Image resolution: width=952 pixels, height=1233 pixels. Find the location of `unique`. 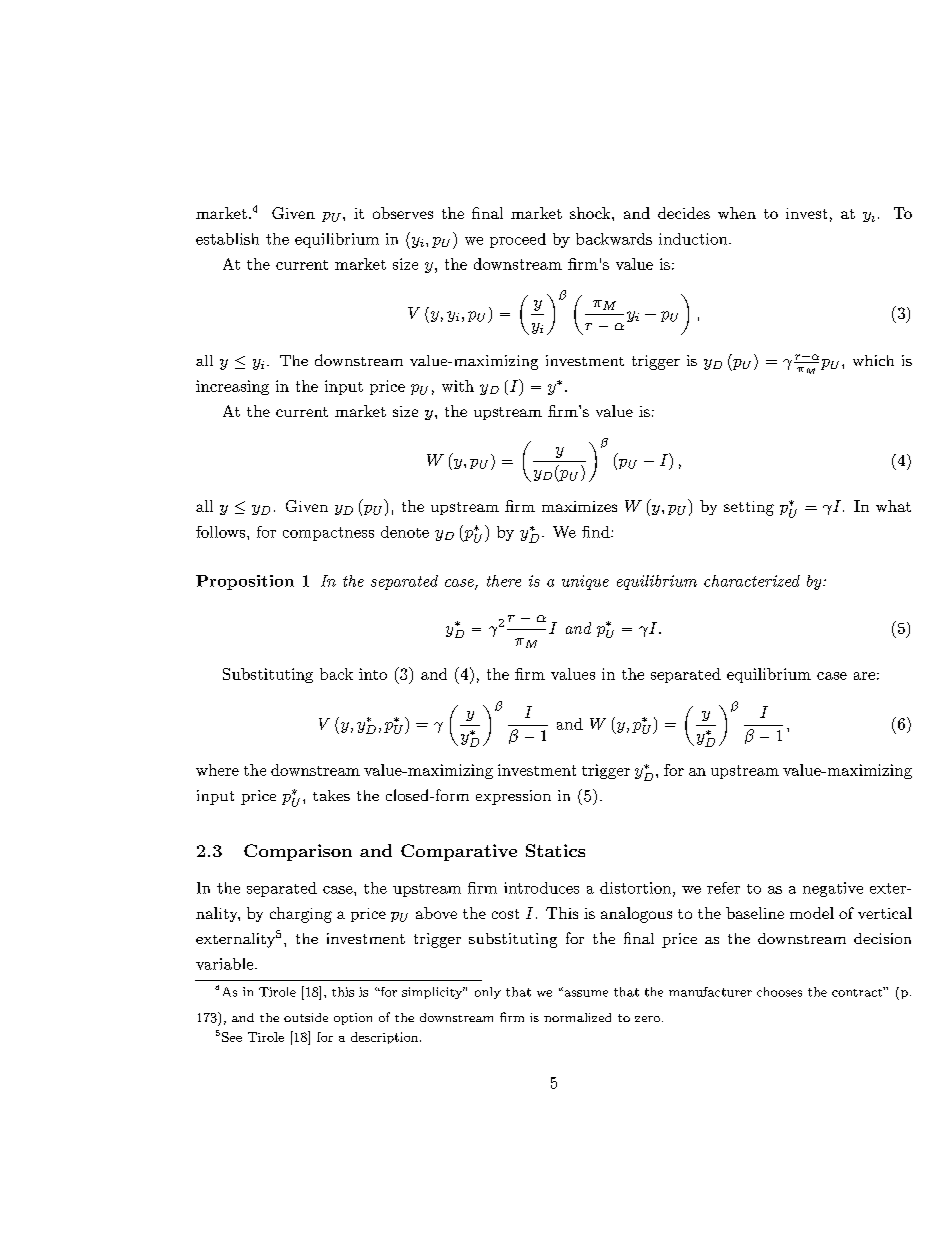

unique is located at coordinates (585, 582).
